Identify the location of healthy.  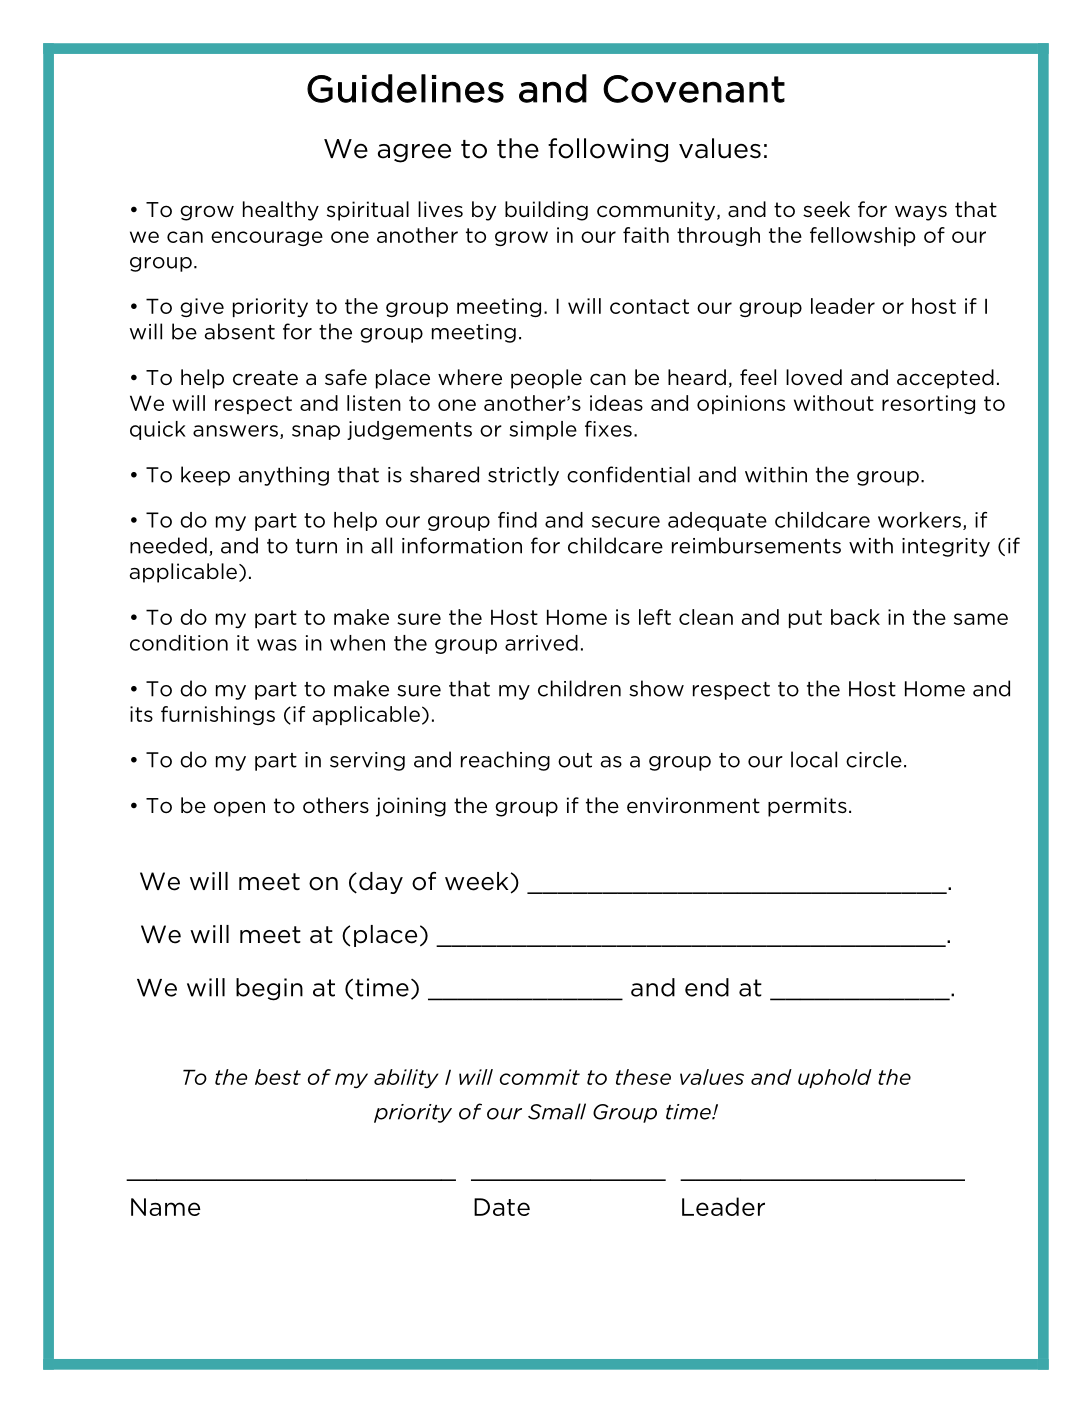
(281, 211).
